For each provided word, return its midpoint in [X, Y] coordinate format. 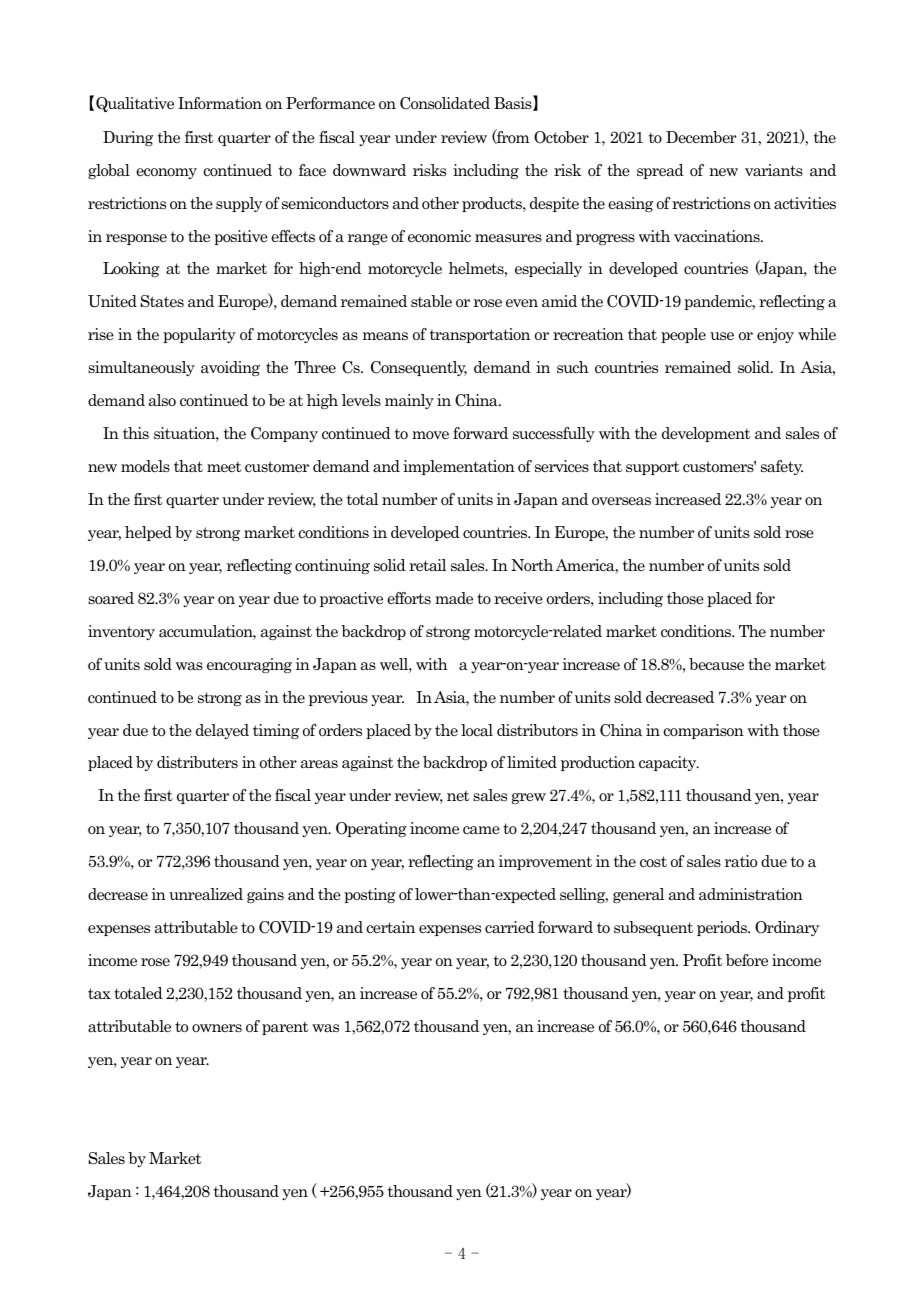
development [706, 434]
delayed [222, 731]
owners [217, 1028]
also [162, 400]
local [477, 730]
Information [220, 103]
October [561, 137]
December [701, 137]
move [430, 435]
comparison [703, 731]
